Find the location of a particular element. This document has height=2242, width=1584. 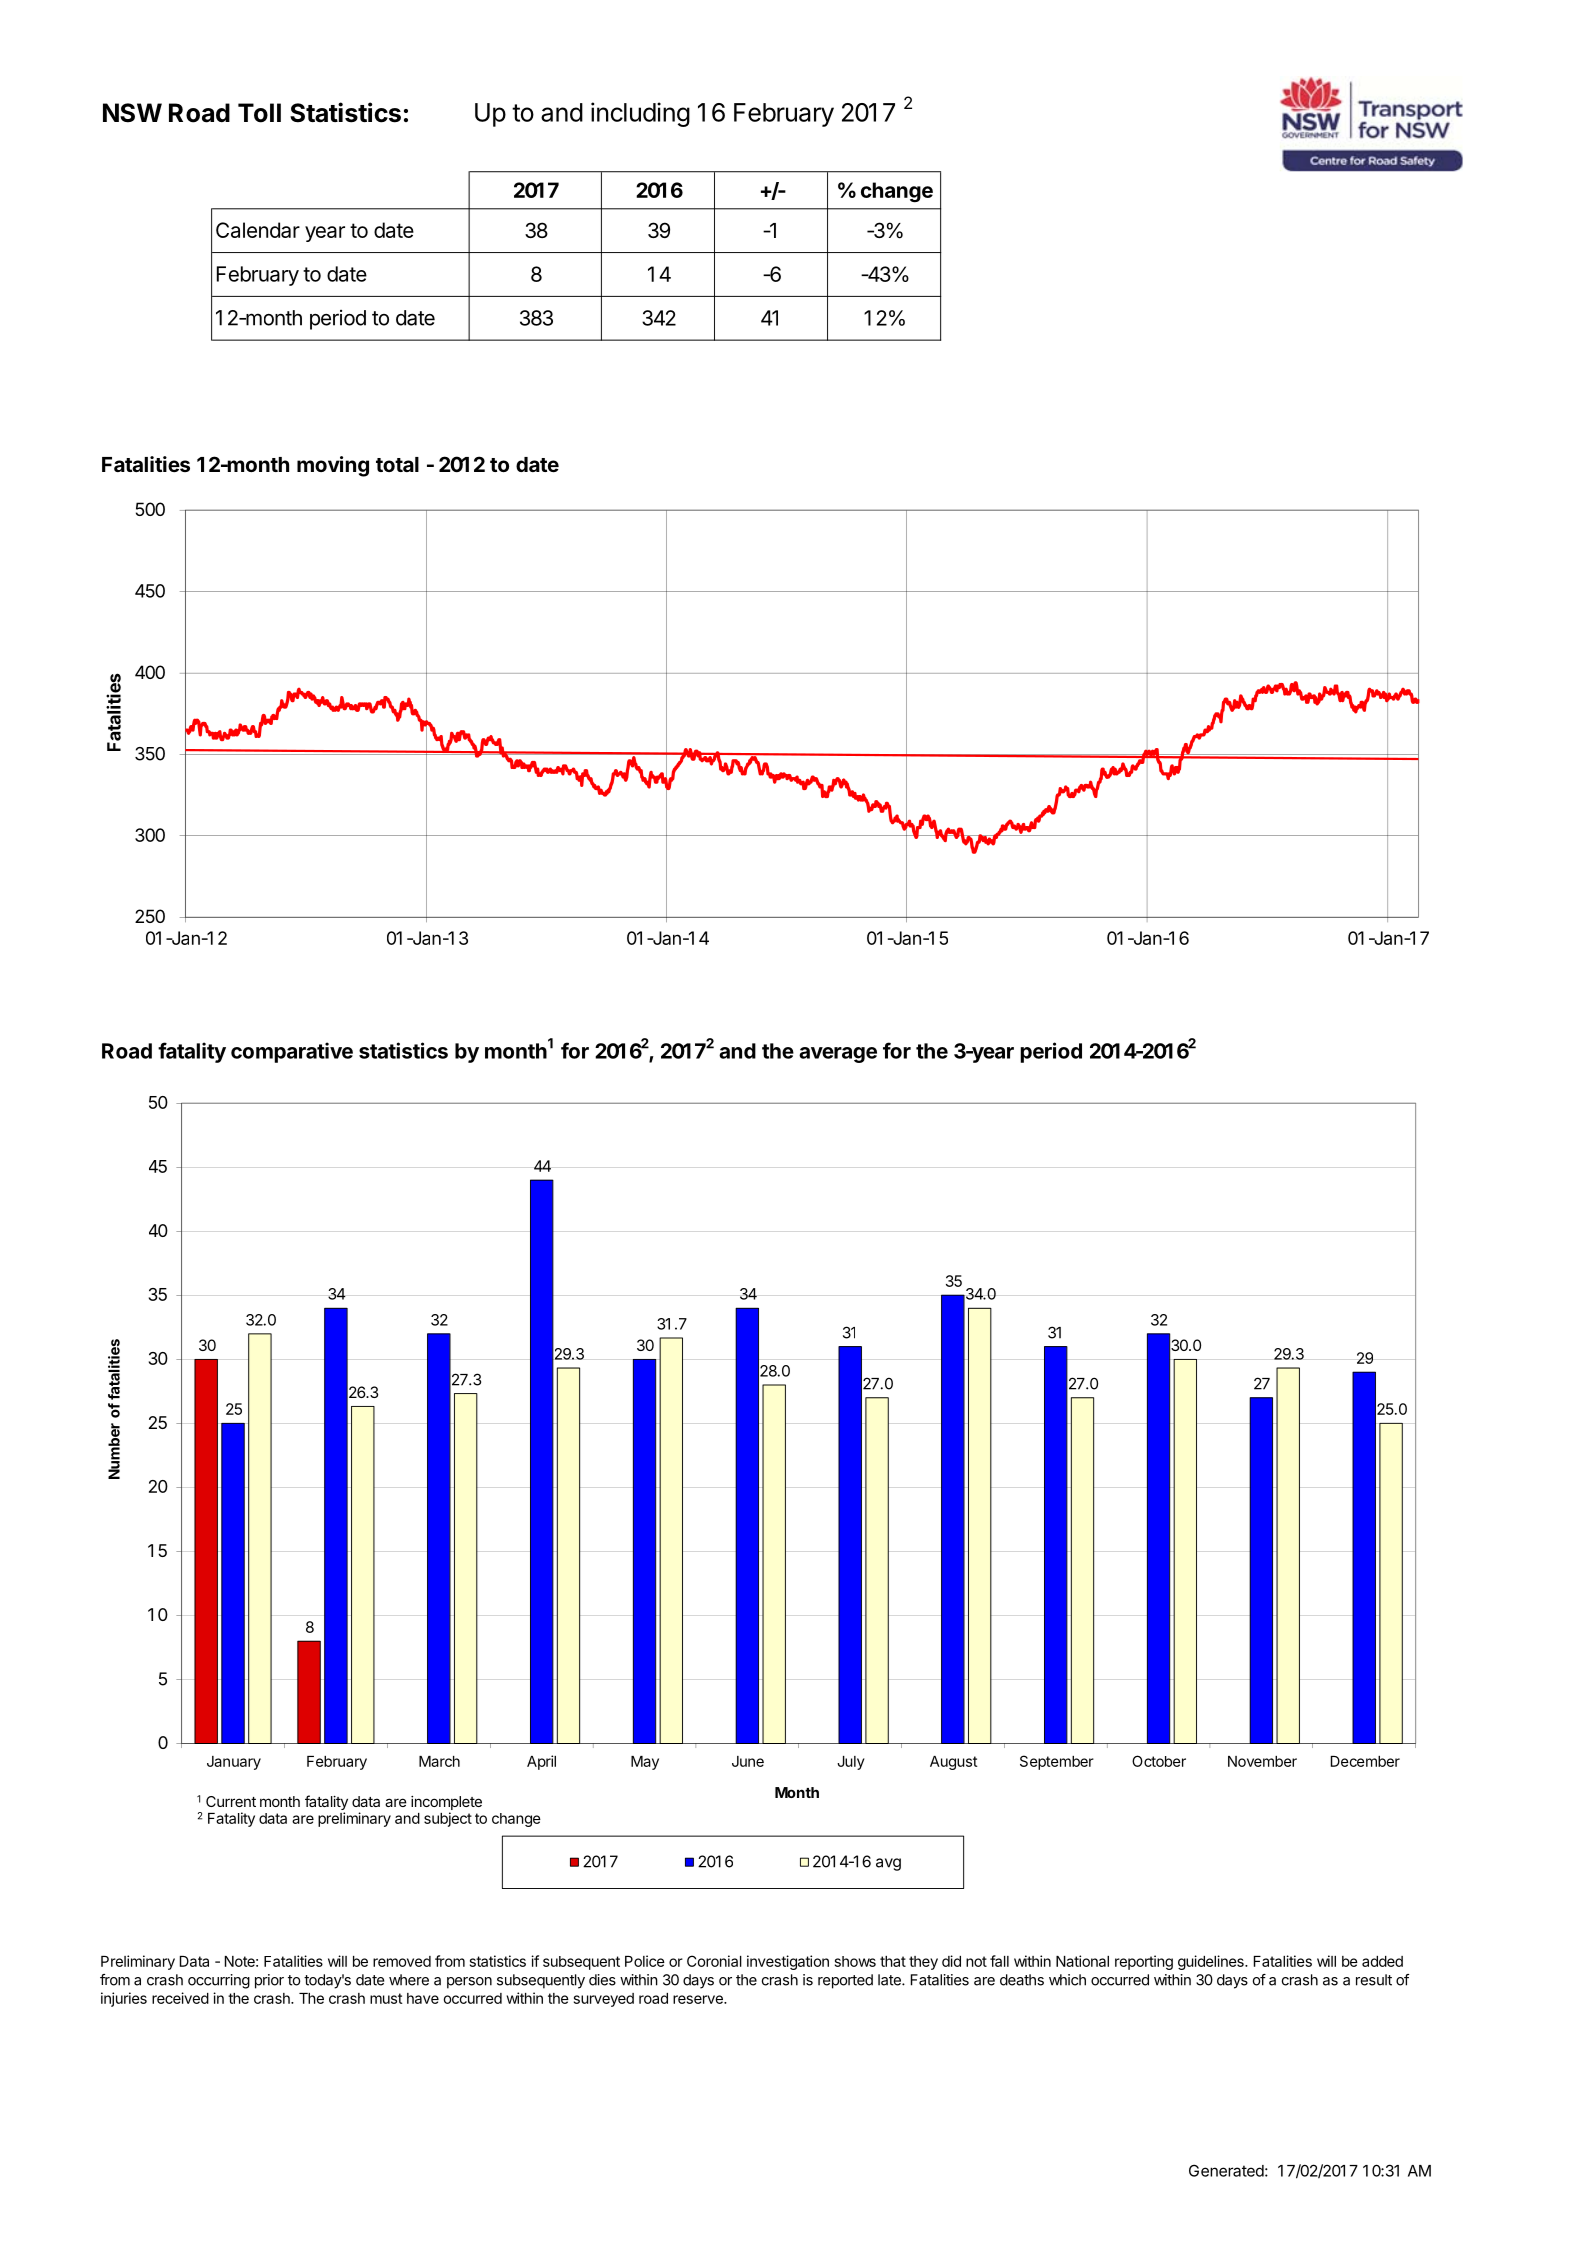

total is located at coordinates (397, 464).
